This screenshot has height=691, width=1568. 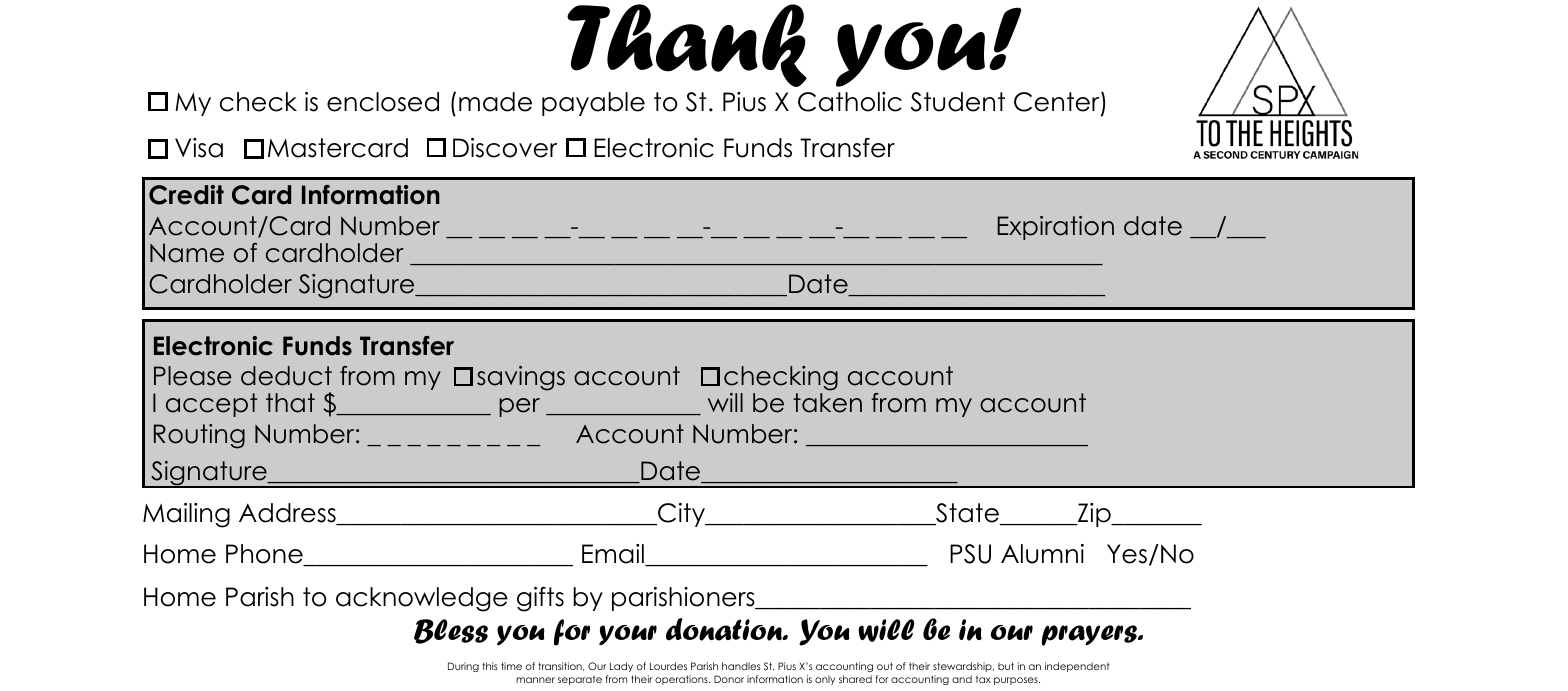 I want to click on Thank, so click(x=687, y=45).
